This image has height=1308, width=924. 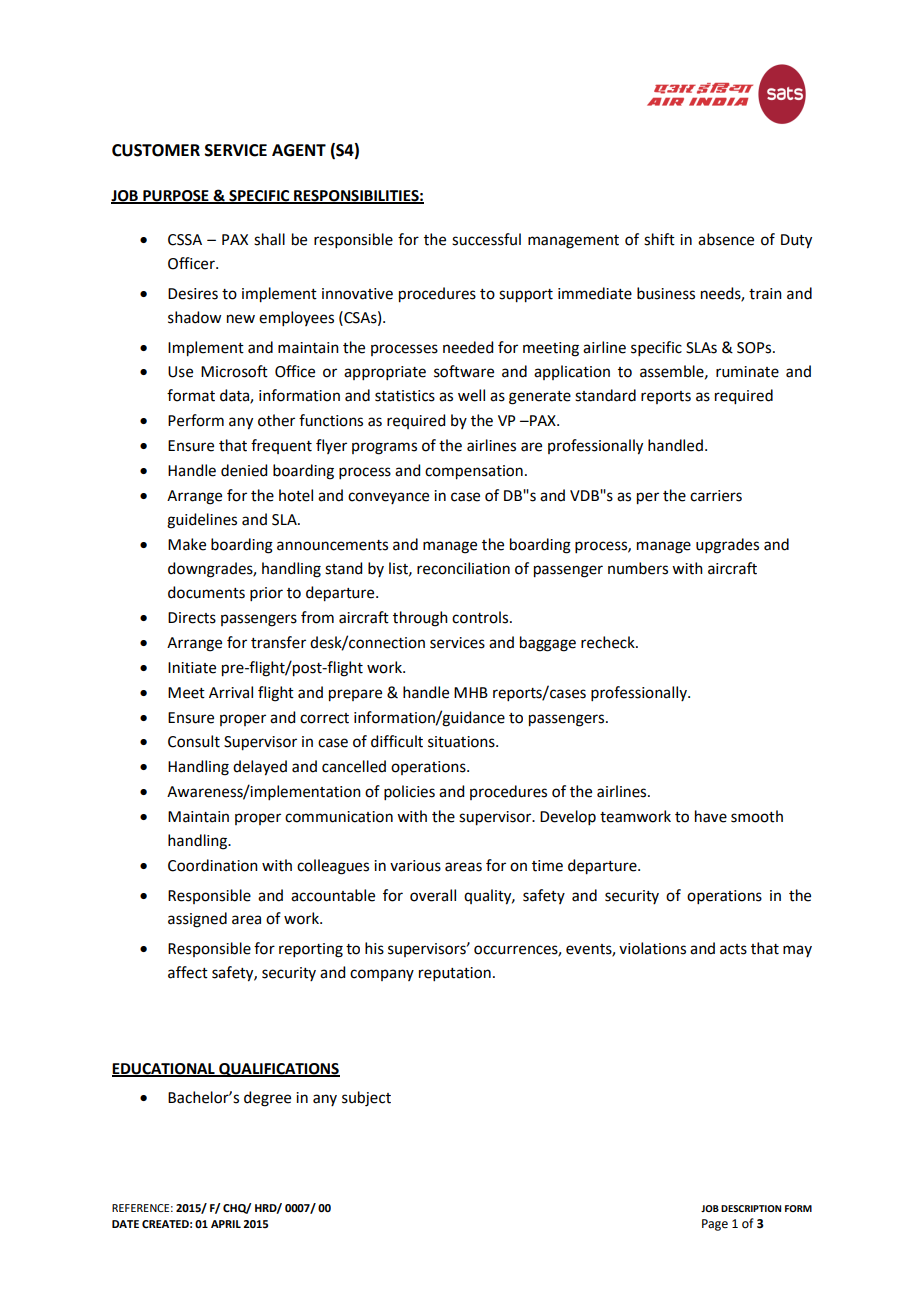 I want to click on acts, so click(x=733, y=949).
